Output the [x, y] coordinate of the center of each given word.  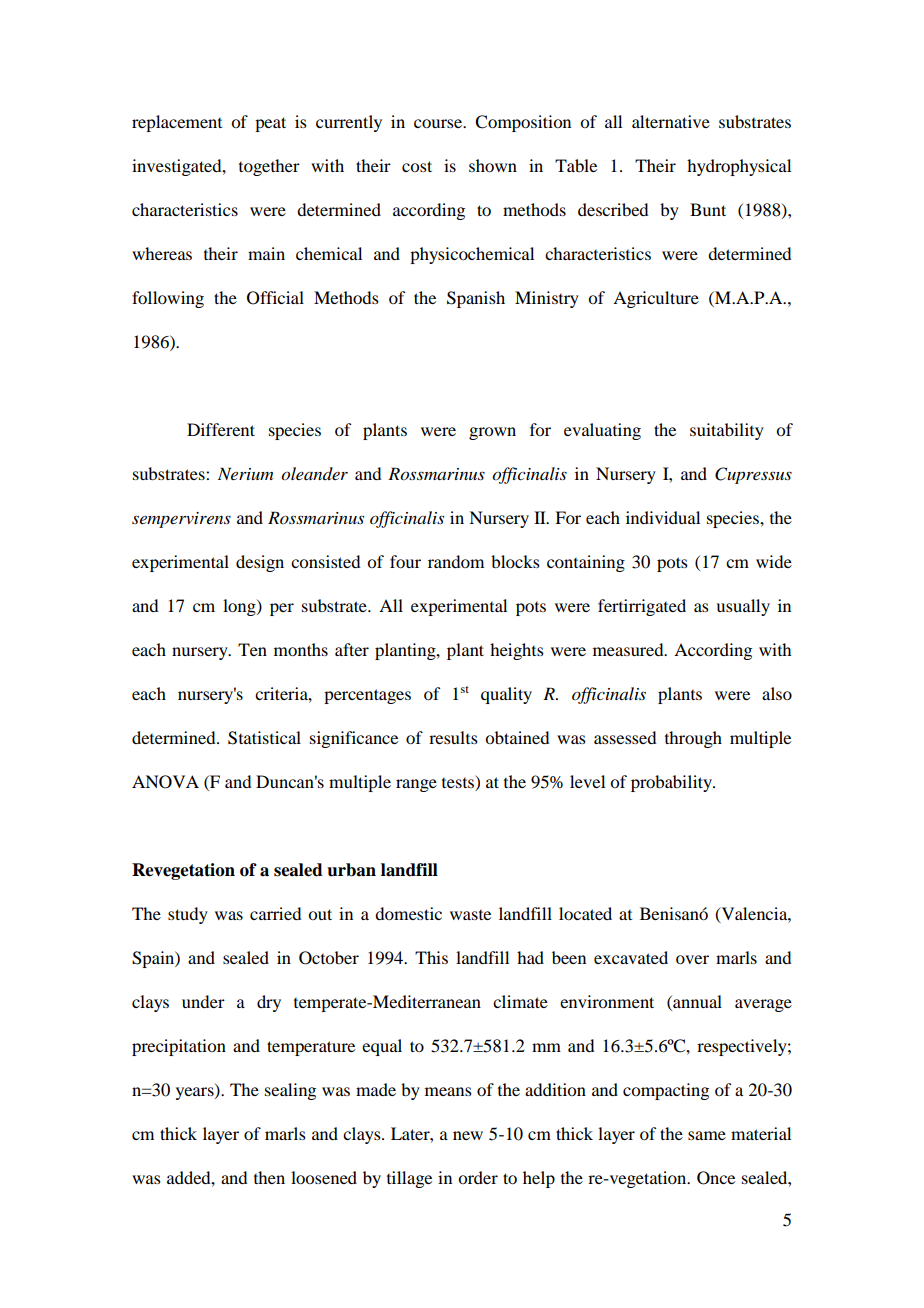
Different [221, 429]
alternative [671, 121]
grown [492, 433]
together [269, 167]
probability [672, 783]
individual [663, 517]
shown [493, 165]
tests [459, 781]
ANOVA [165, 782]
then [269, 1177]
